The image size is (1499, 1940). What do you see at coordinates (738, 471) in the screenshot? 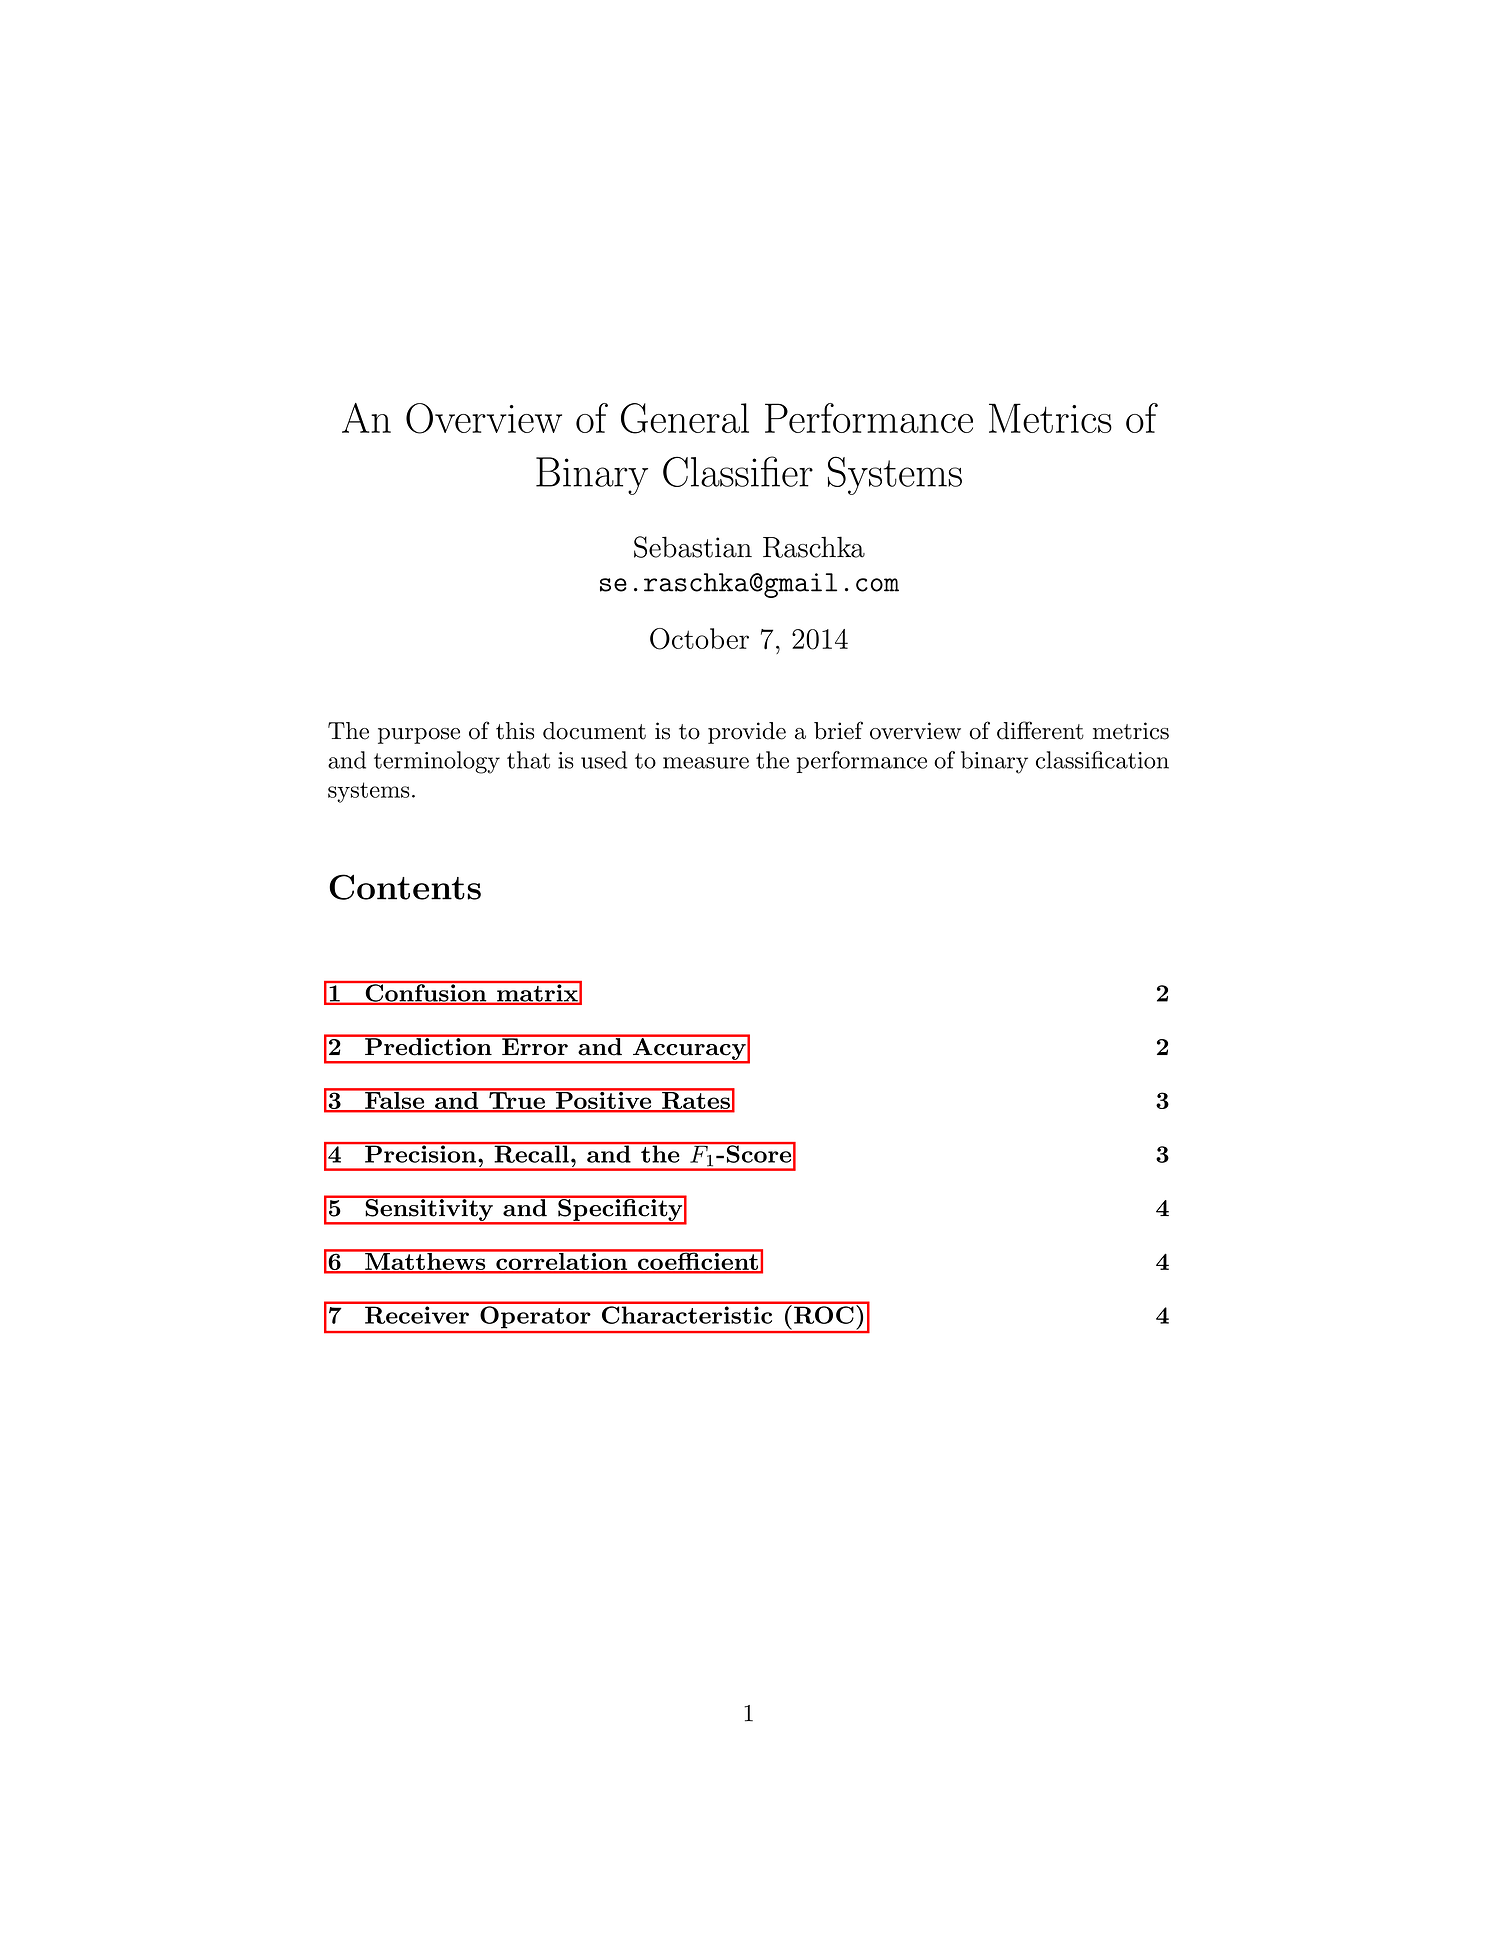
I see `Classifier` at bounding box center [738, 471].
